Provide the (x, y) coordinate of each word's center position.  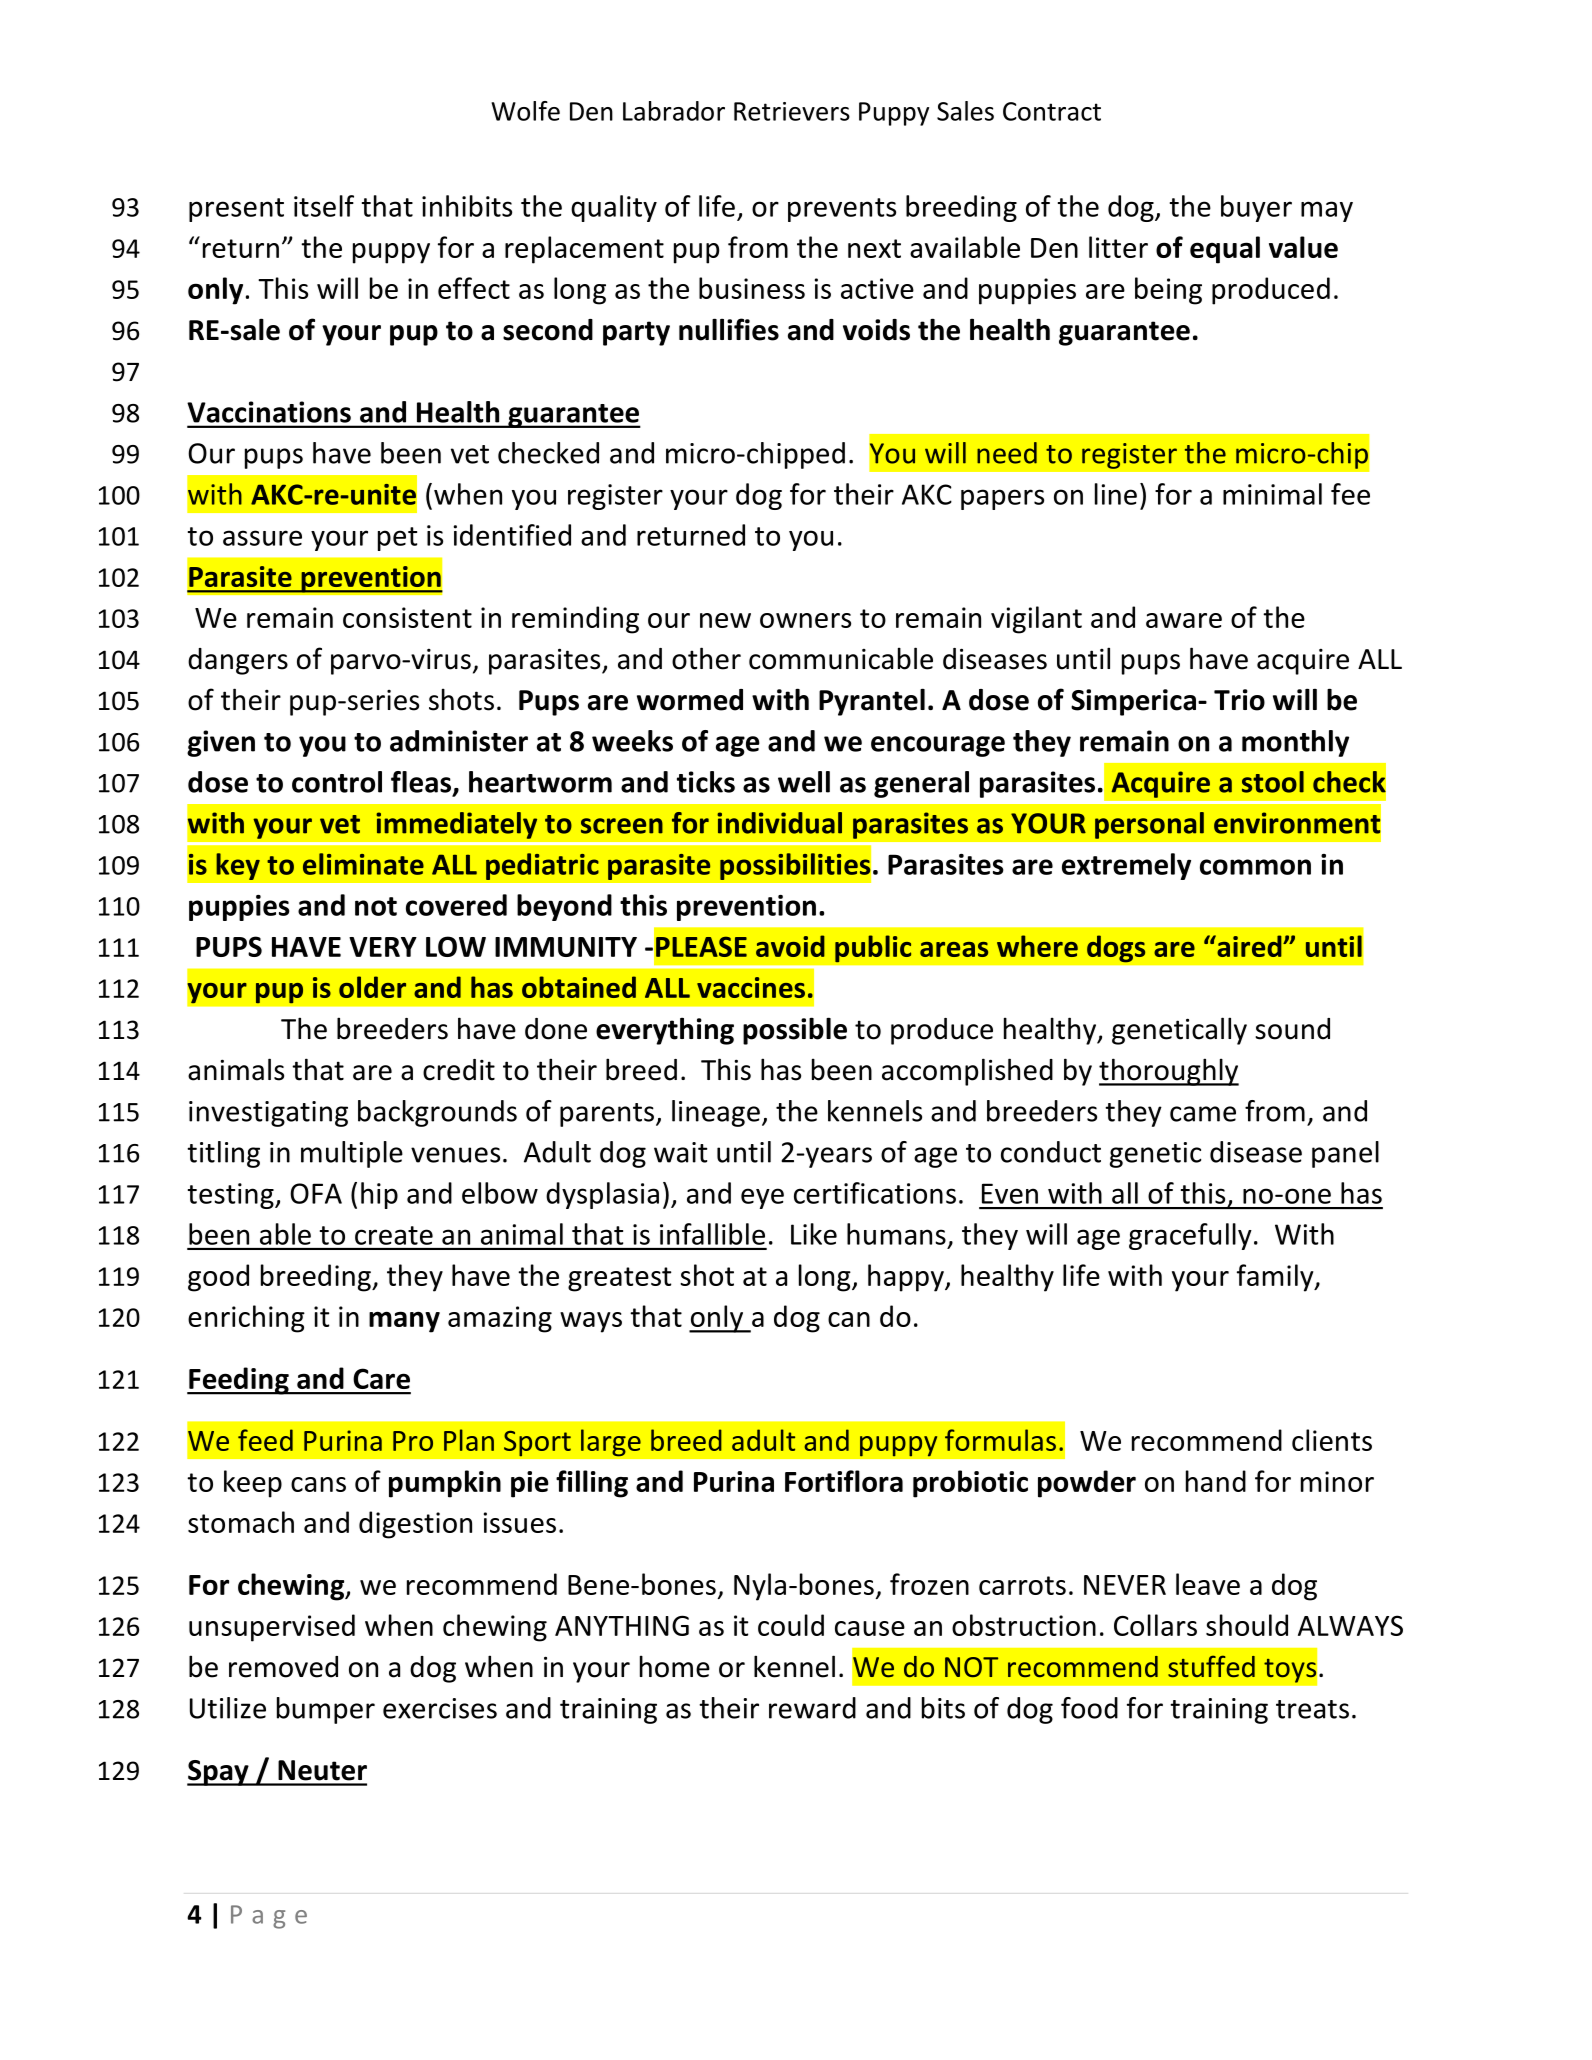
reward (812, 1708)
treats (1312, 1709)
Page (269, 1917)
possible (795, 1031)
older (372, 987)
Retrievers (792, 111)
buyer (1256, 208)
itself (324, 206)
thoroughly (1169, 1072)
